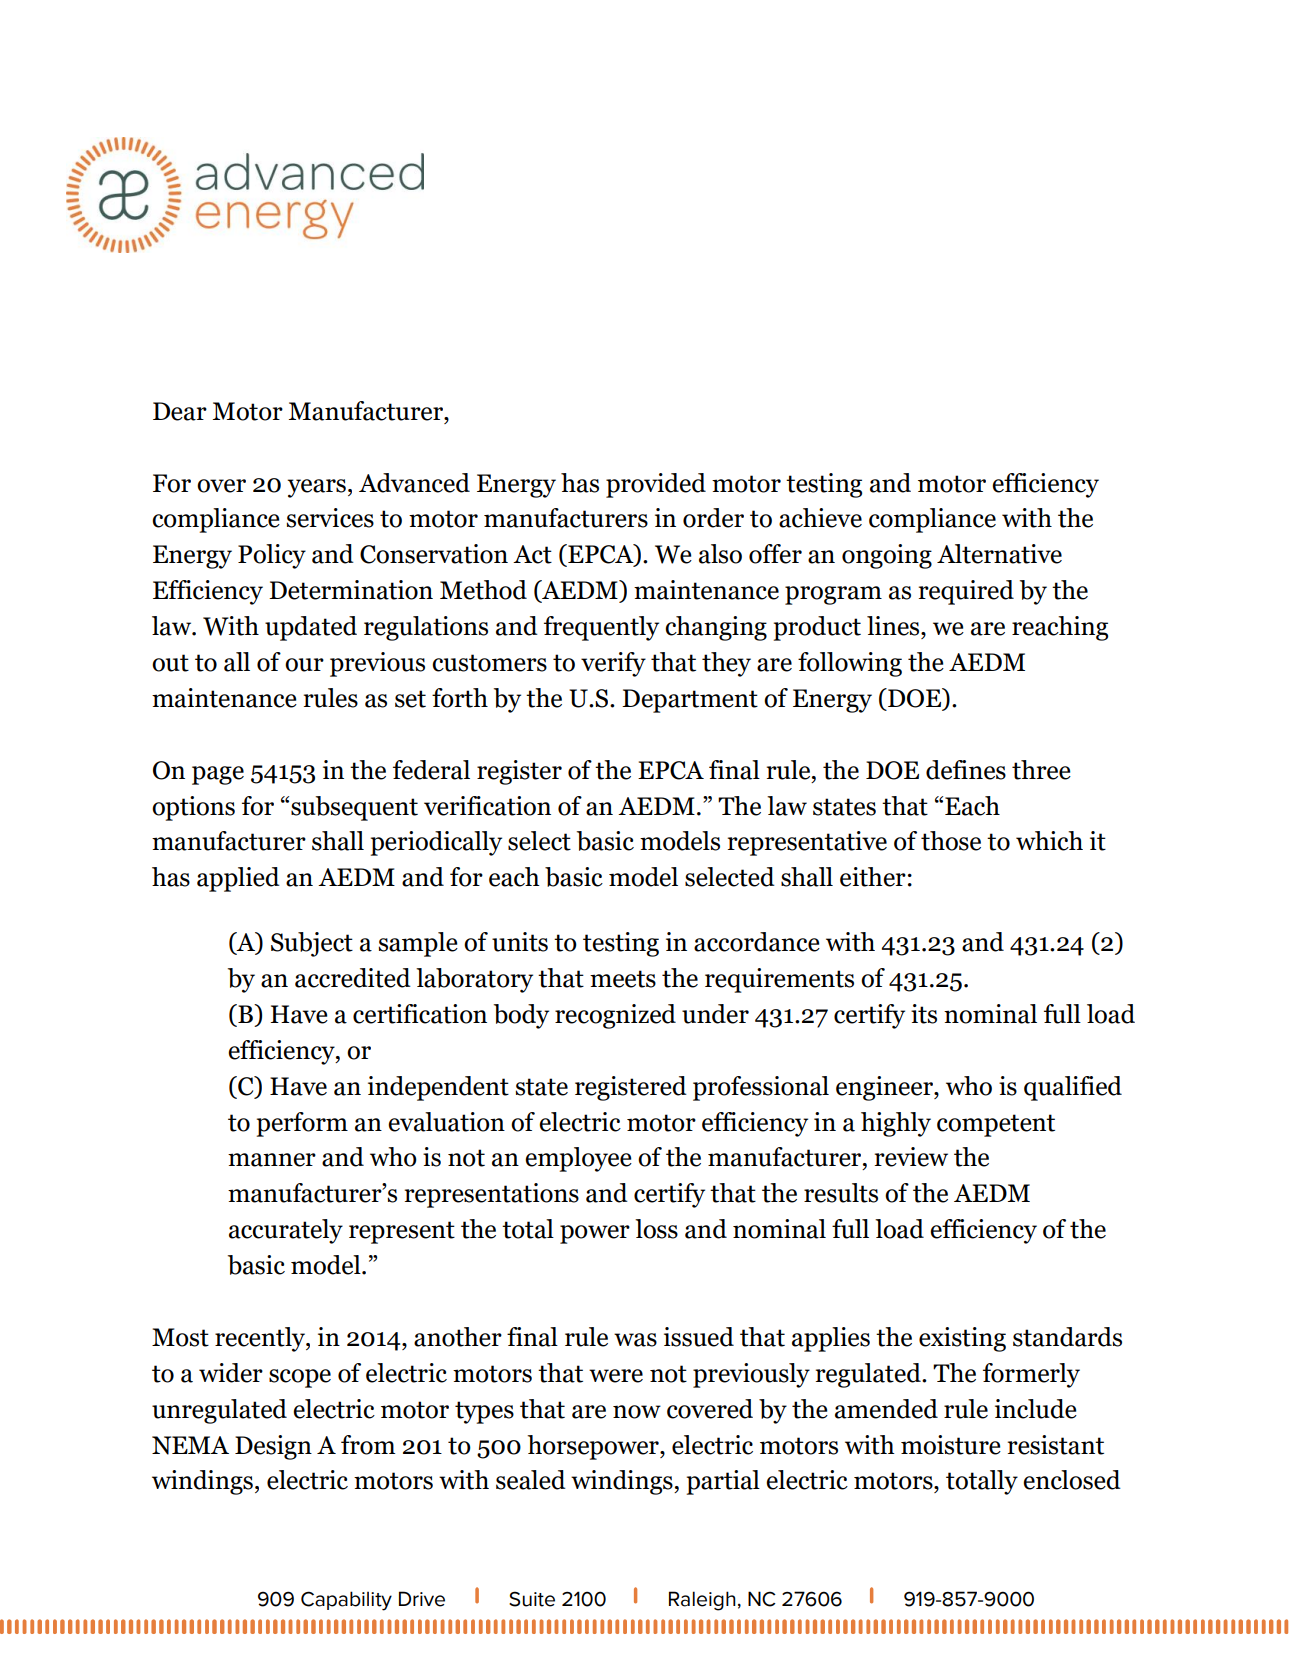 Image resolution: width=1292 pixels, height=1672 pixels. What do you see at coordinates (656, 485) in the screenshot?
I see `provided` at bounding box center [656, 485].
